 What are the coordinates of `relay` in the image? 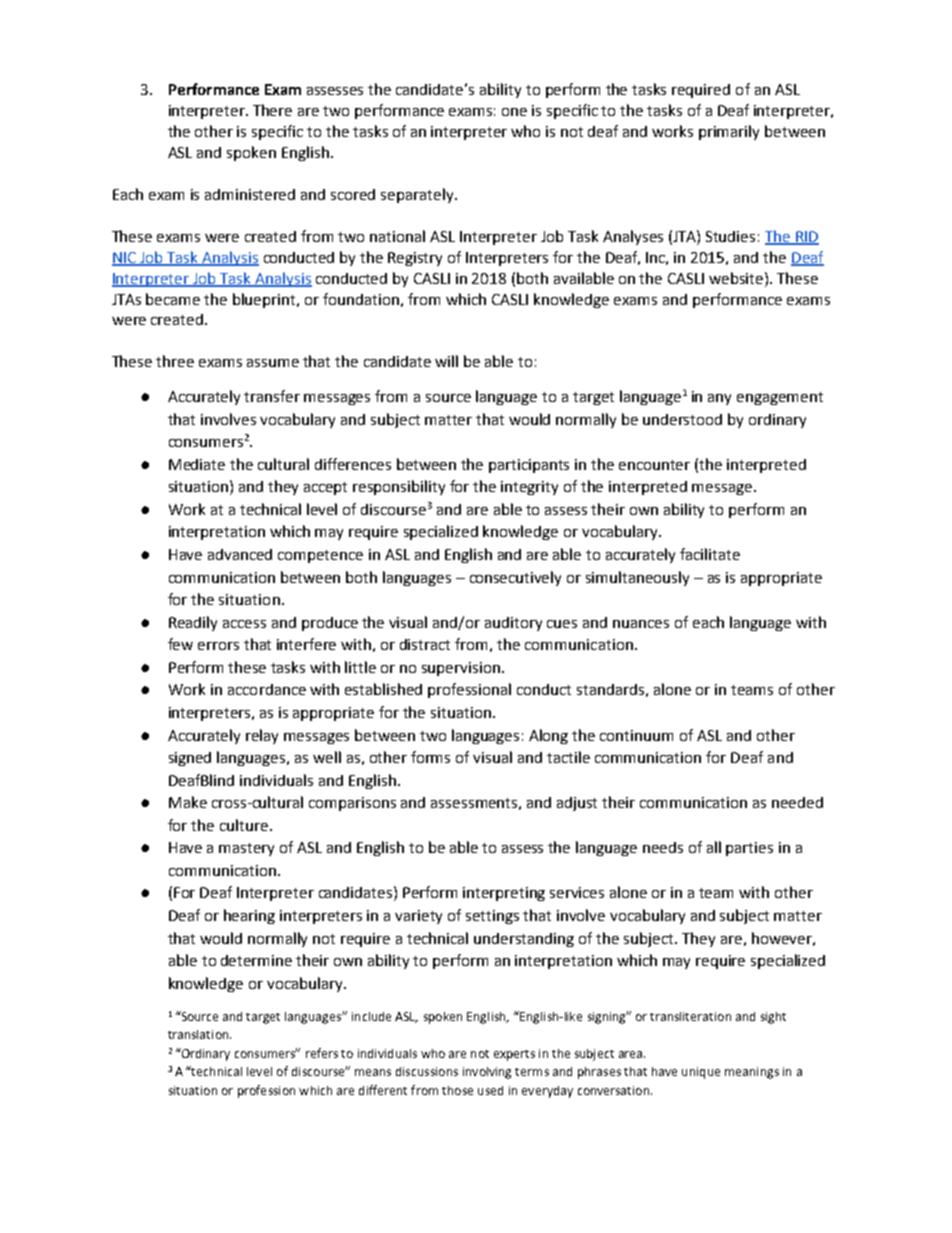 It's located at (262, 736).
